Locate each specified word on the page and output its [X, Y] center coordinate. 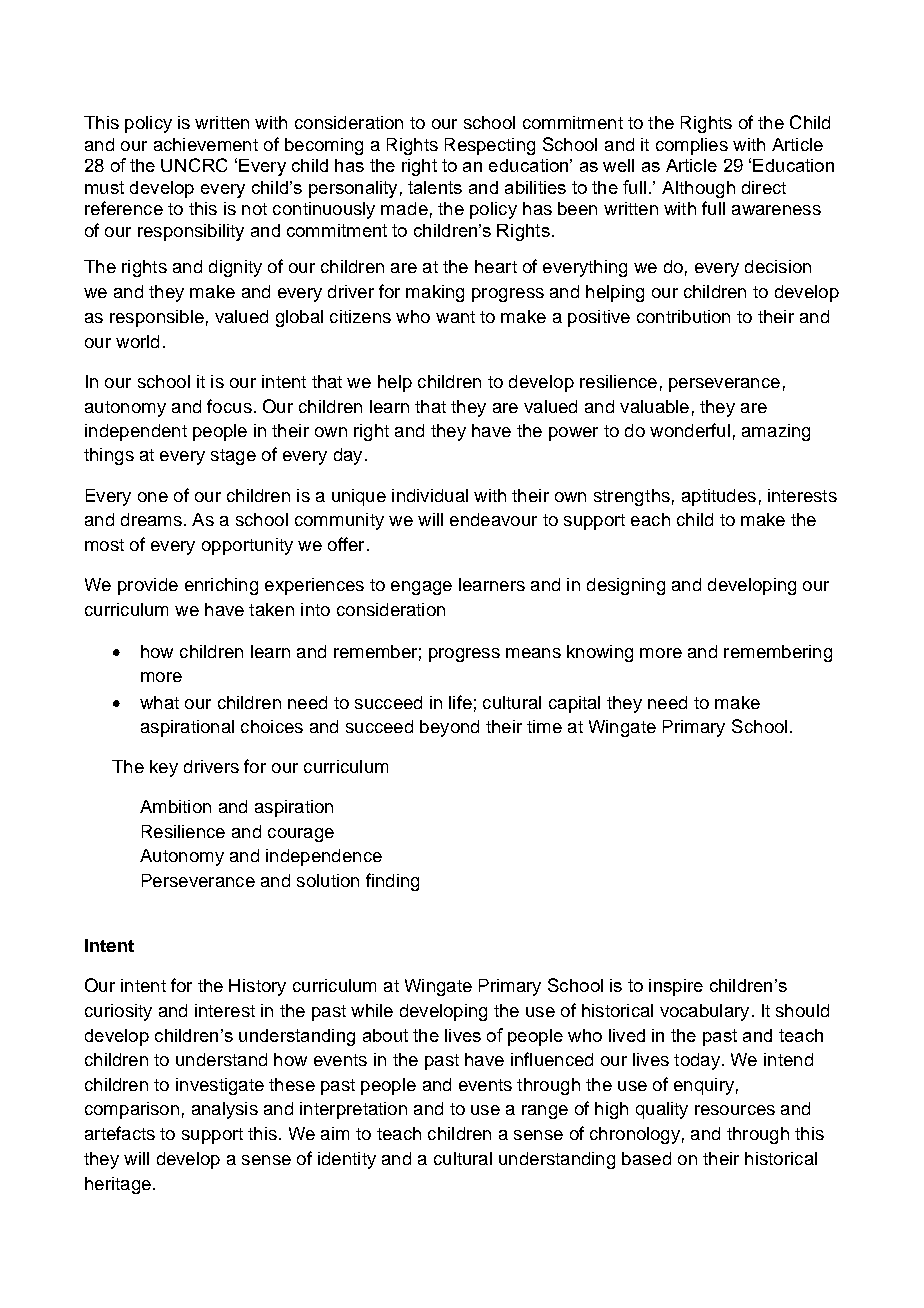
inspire [676, 987]
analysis [225, 1110]
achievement [206, 144]
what [159, 702]
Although [698, 189]
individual [430, 495]
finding [392, 882]
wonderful [690, 430]
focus [229, 406]
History [257, 987]
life [460, 702]
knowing [600, 653]
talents [435, 187]
